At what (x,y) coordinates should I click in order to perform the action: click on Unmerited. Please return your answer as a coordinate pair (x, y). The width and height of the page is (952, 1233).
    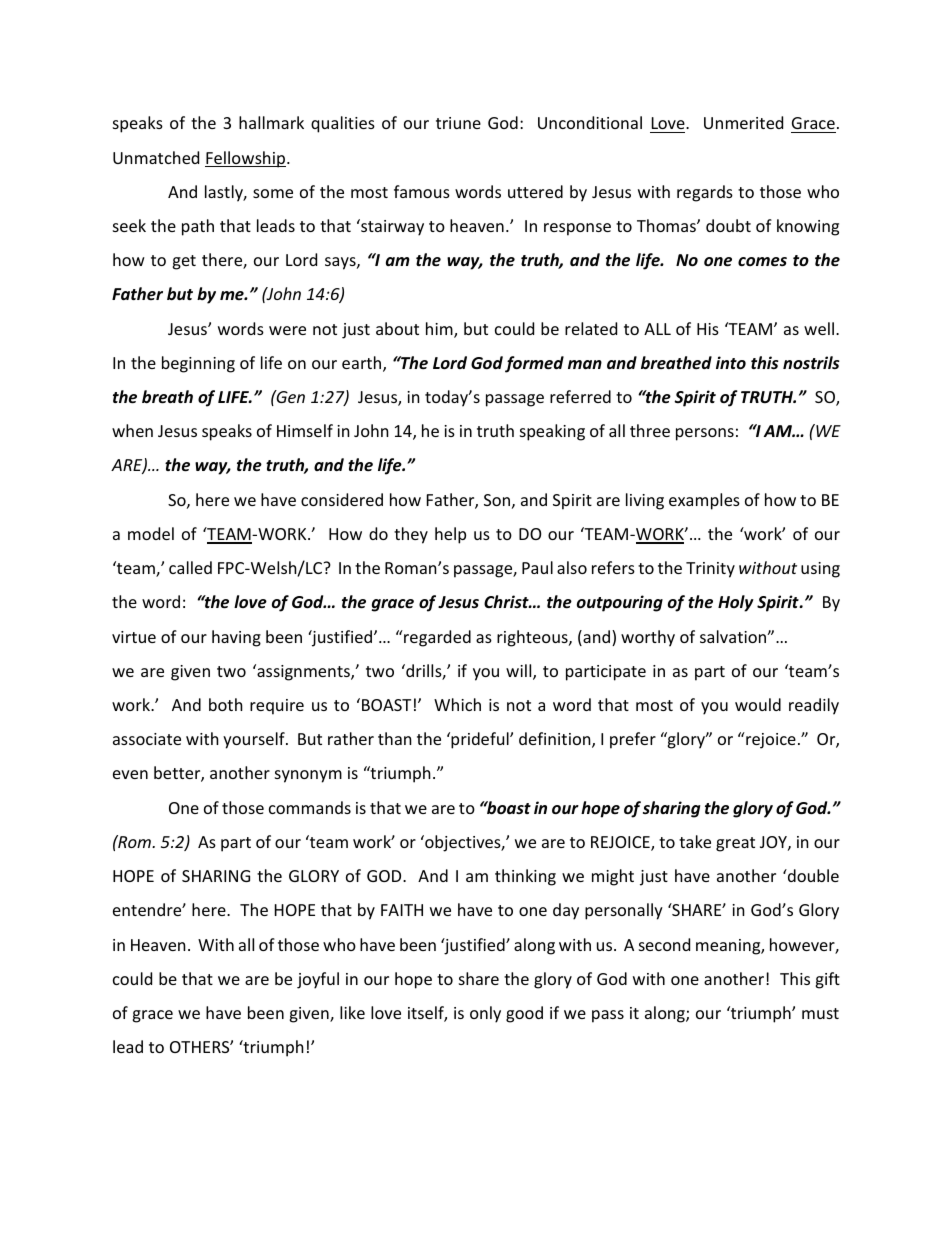
    Looking at the image, I should click on (743, 122).
